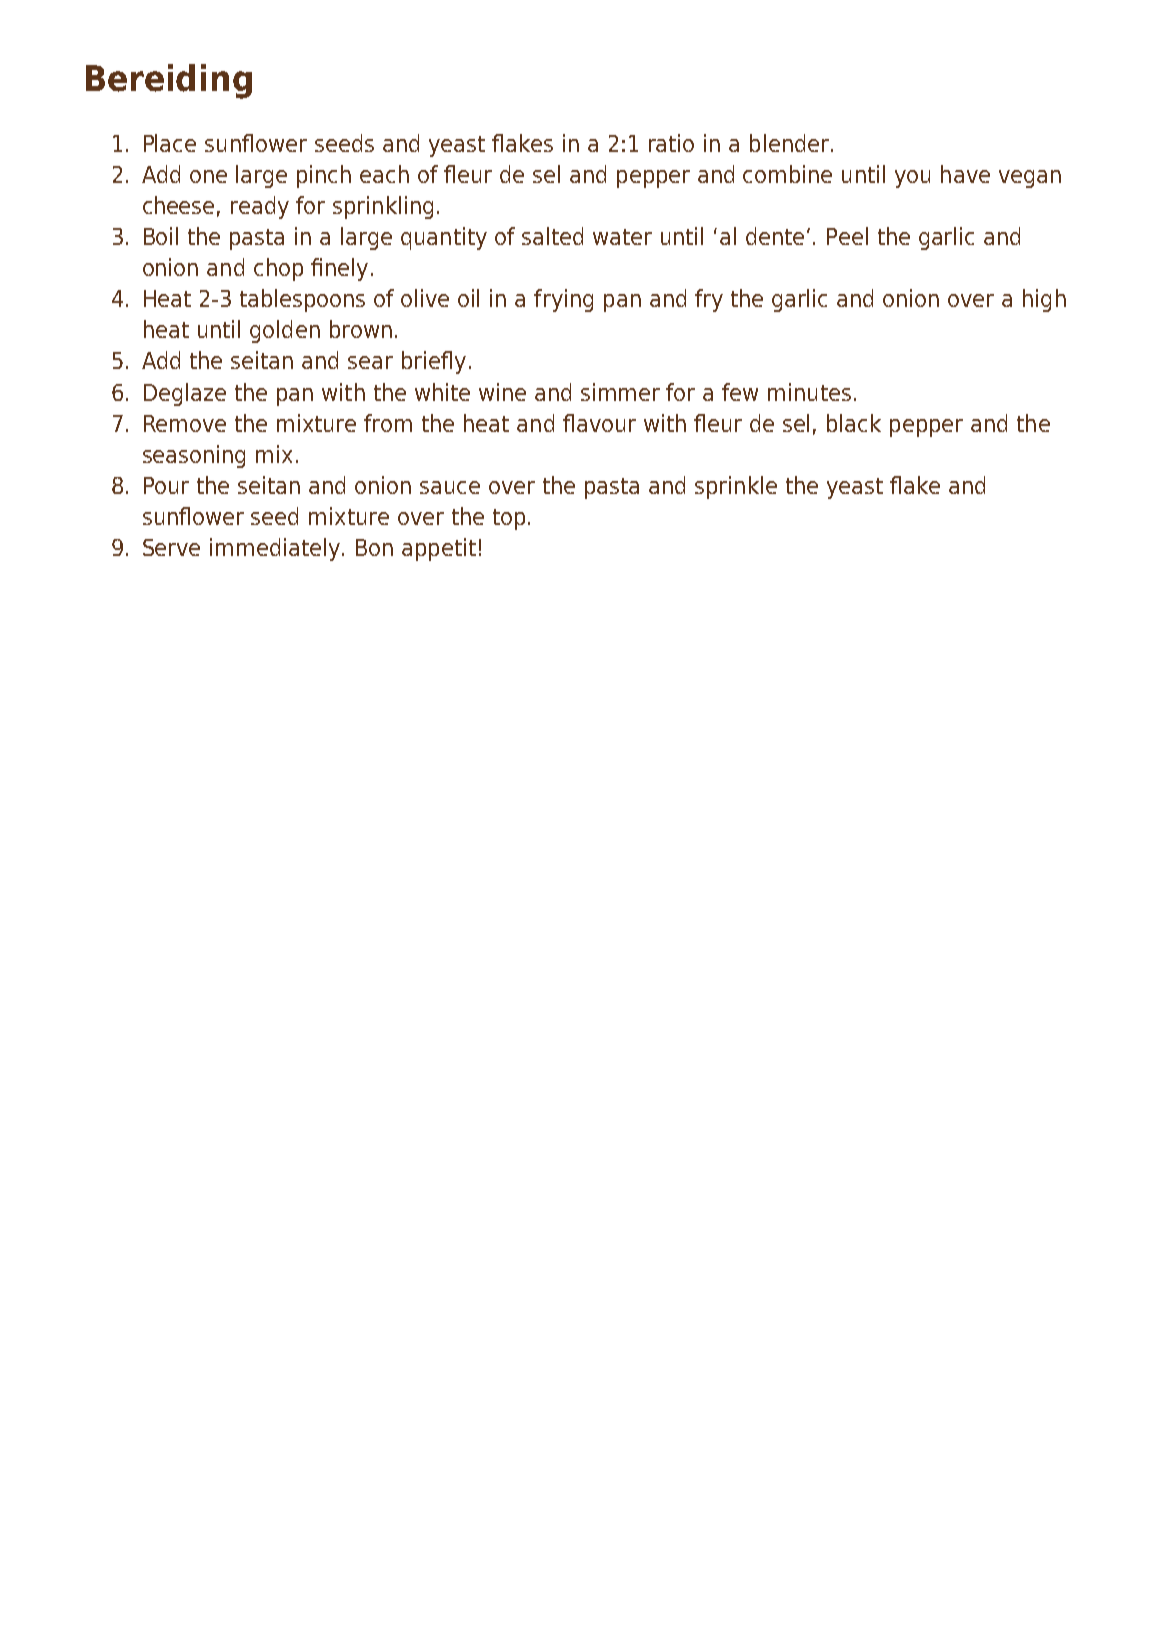 Image resolution: width=1162 pixels, height=1643 pixels. I want to click on water, so click(622, 237).
